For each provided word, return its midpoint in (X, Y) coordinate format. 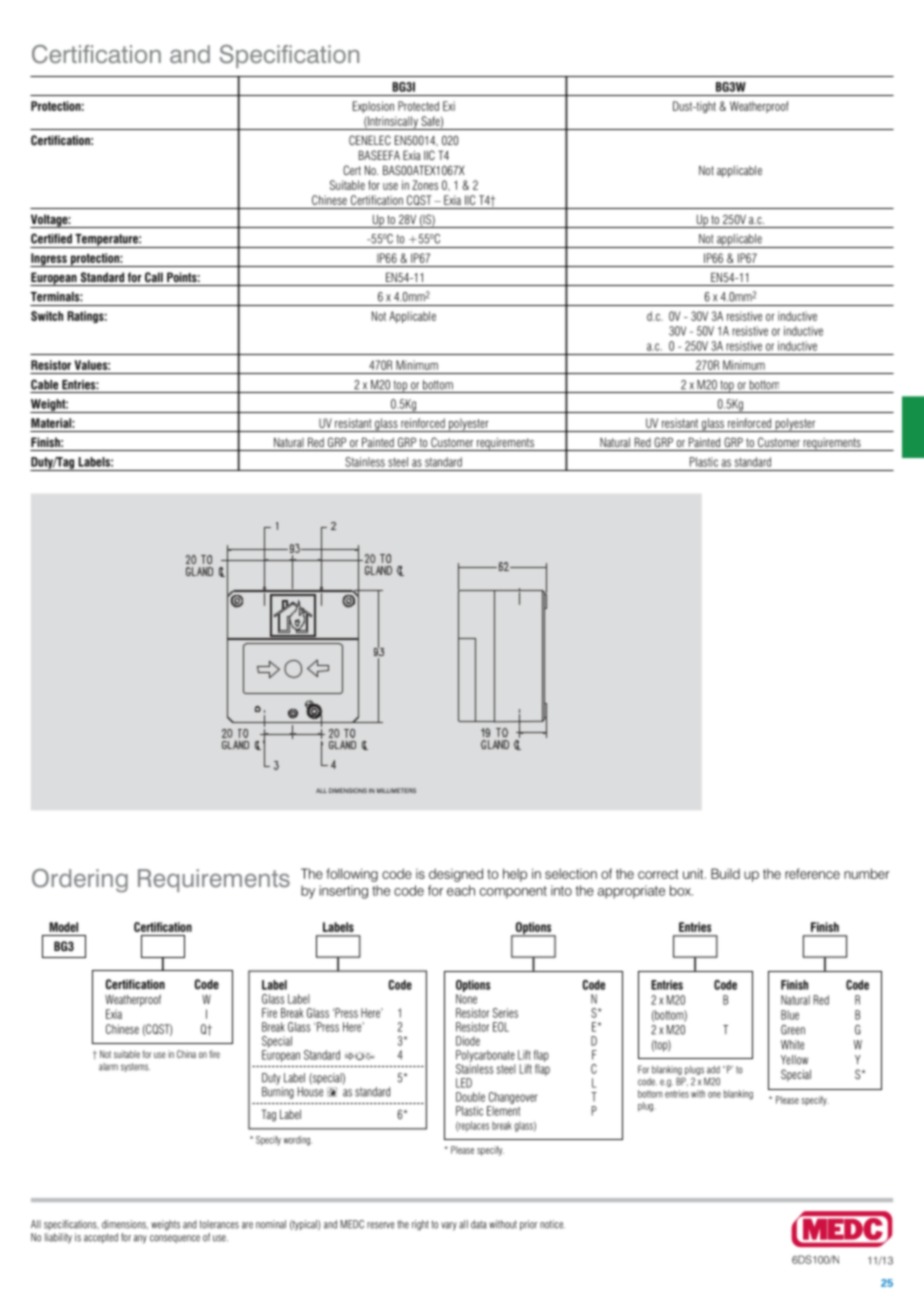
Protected (418, 106)
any (140, 1239)
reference (812, 873)
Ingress (49, 260)
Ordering (80, 881)
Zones (425, 185)
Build (725, 873)
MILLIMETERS (396, 790)
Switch (47, 316)
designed (456, 875)
